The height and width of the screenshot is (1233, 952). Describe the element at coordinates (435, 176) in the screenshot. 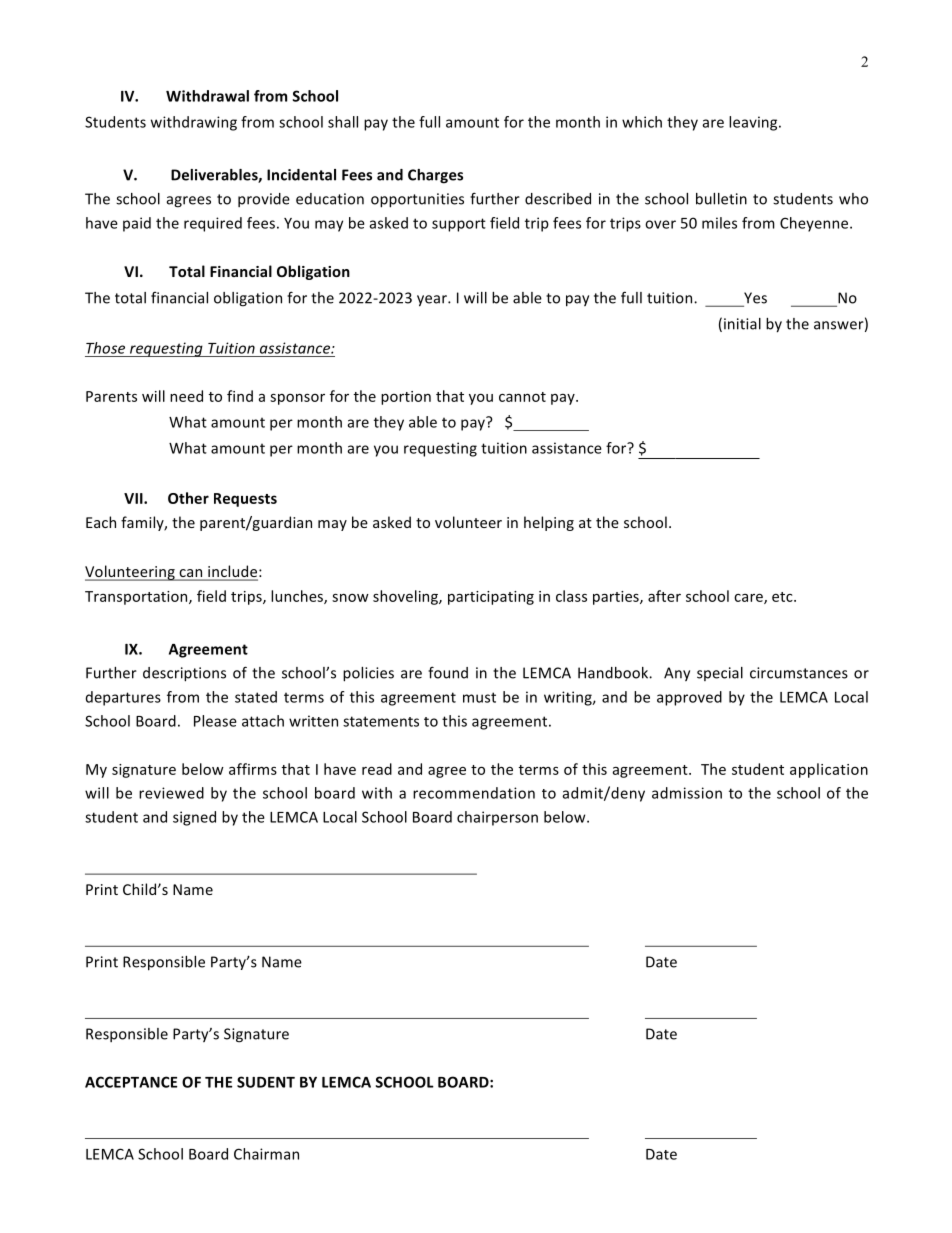

I see `Charges` at that location.
